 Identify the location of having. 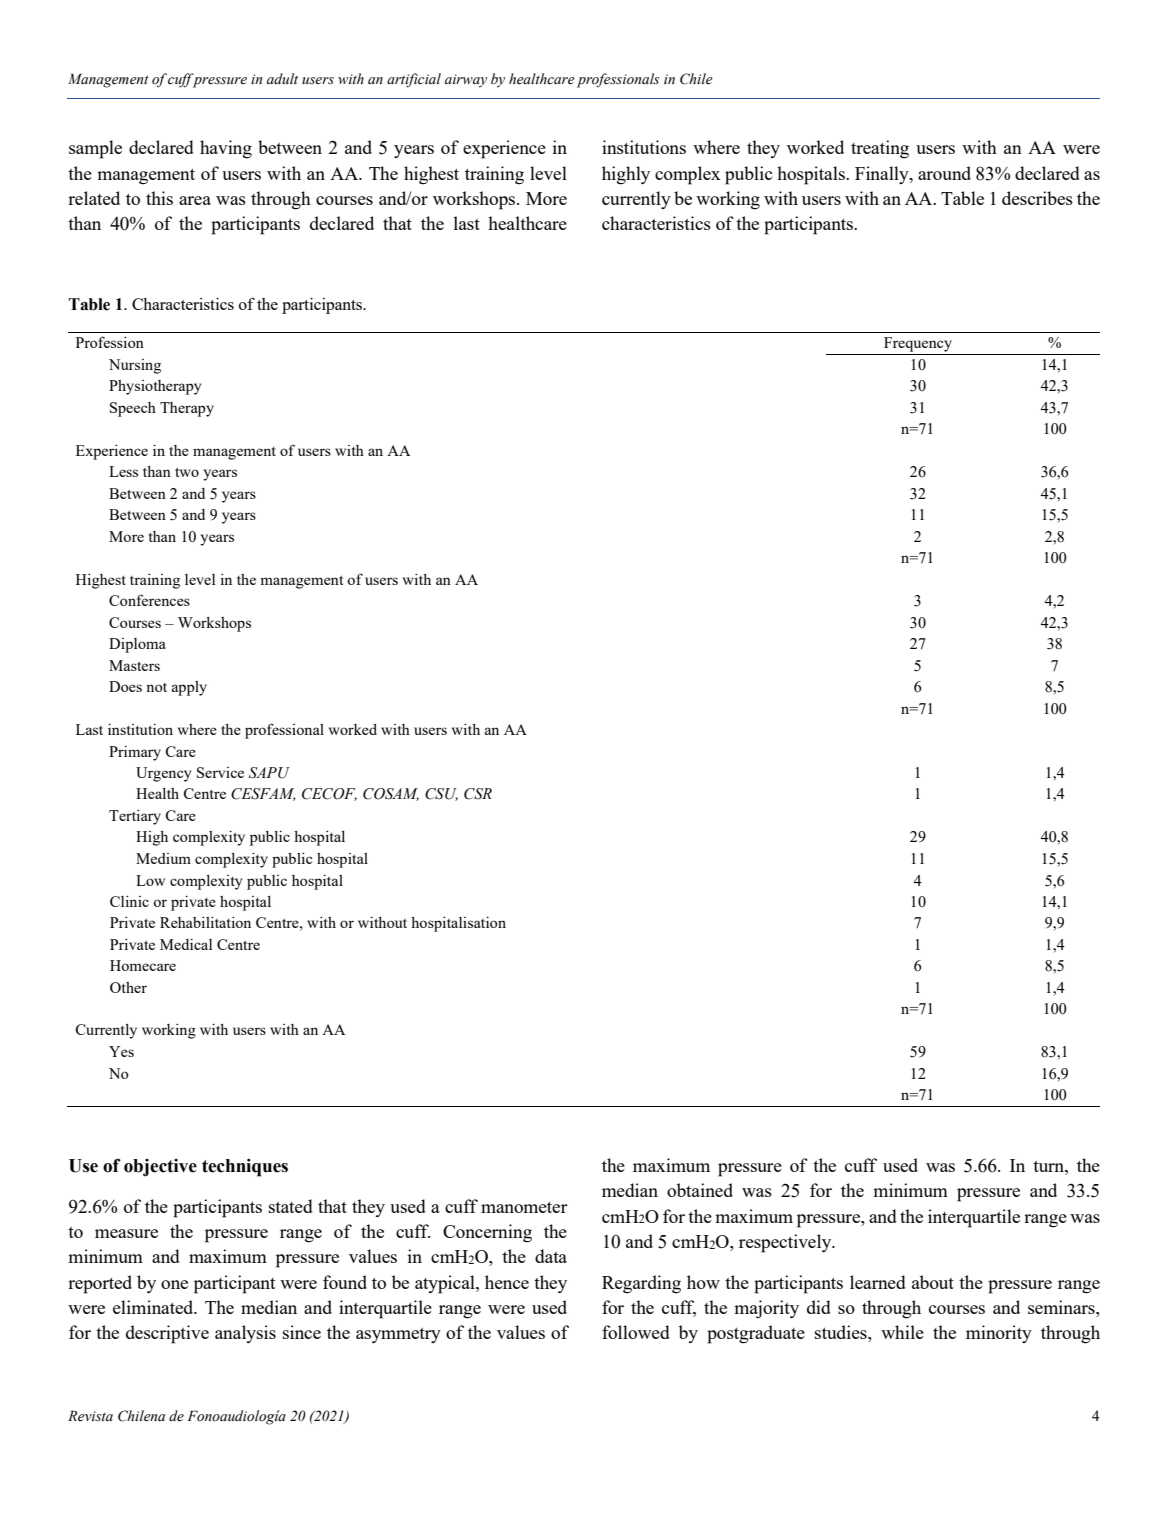
(226, 149).
